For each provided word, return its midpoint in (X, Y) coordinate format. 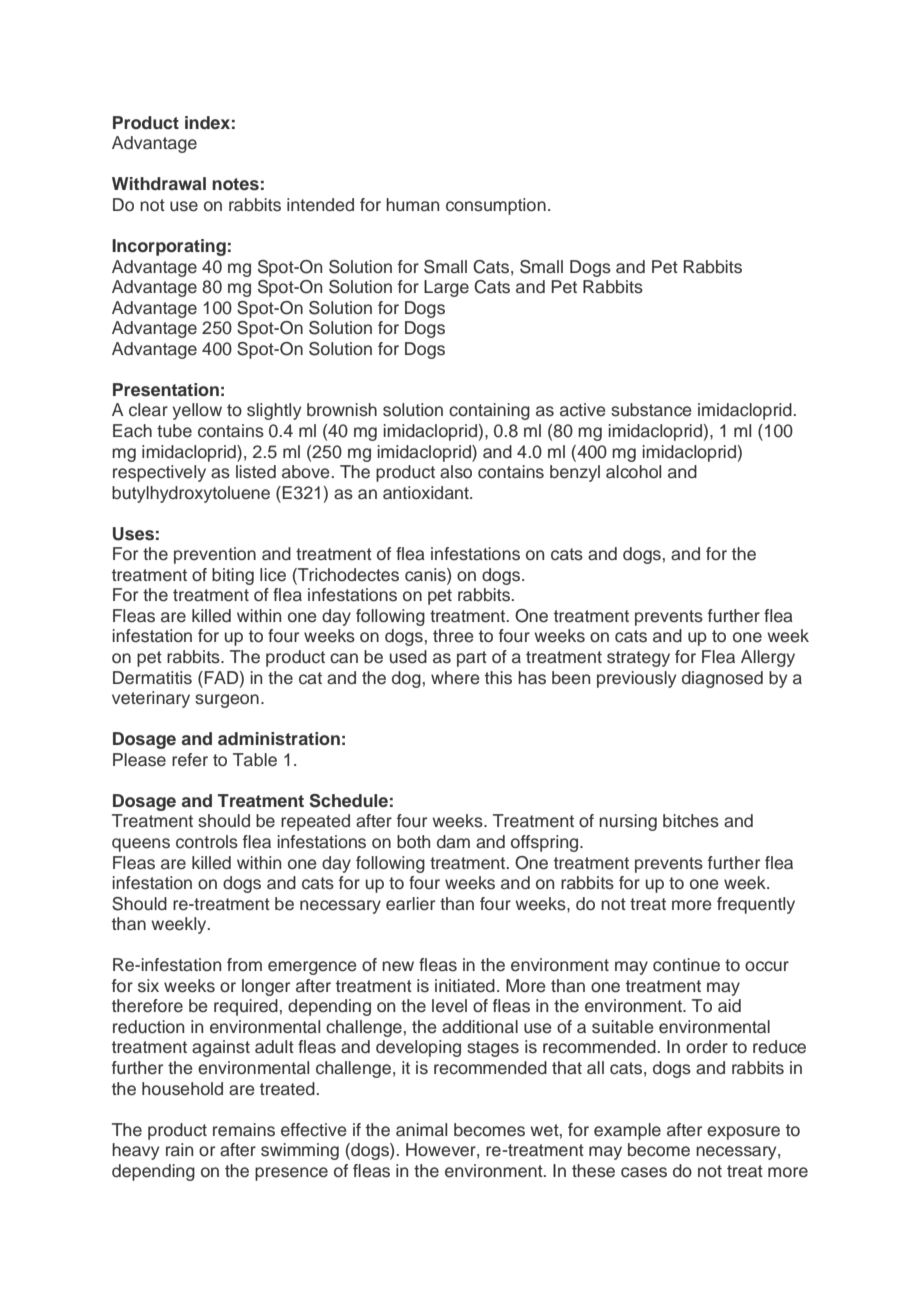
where (455, 678)
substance (651, 410)
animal (421, 1130)
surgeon (227, 701)
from (244, 964)
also (456, 472)
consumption (496, 206)
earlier (410, 904)
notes (235, 184)
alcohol (633, 472)
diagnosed (722, 679)
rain (179, 1149)
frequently (756, 905)
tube (174, 431)
